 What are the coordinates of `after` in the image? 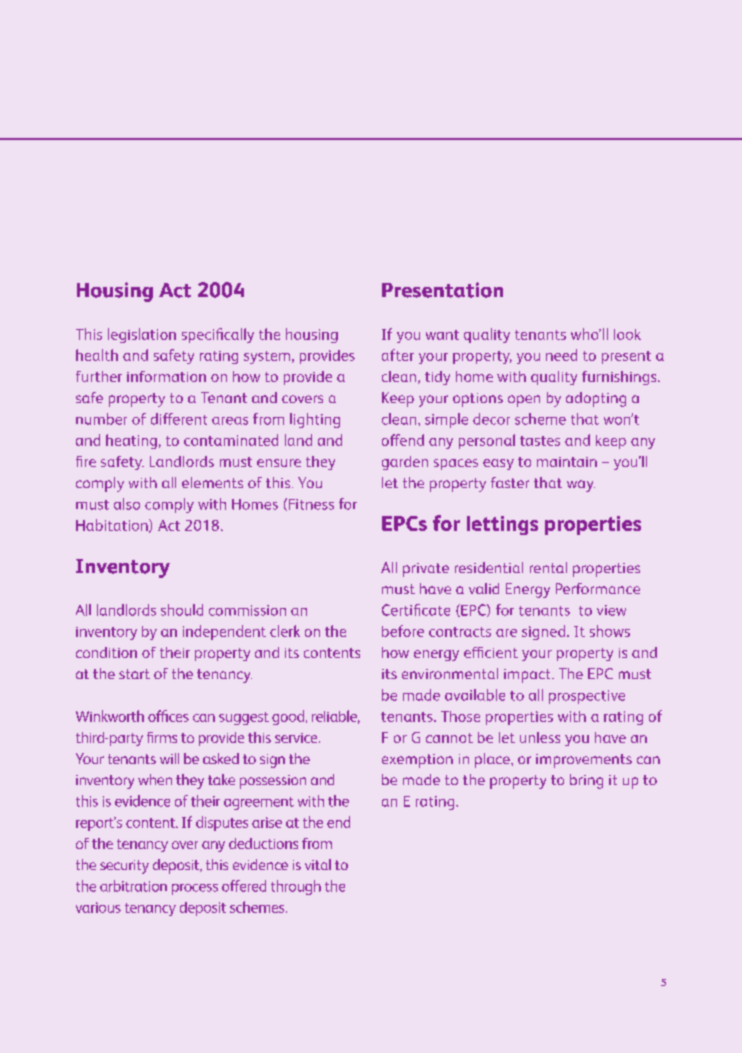 It's located at (398, 355).
